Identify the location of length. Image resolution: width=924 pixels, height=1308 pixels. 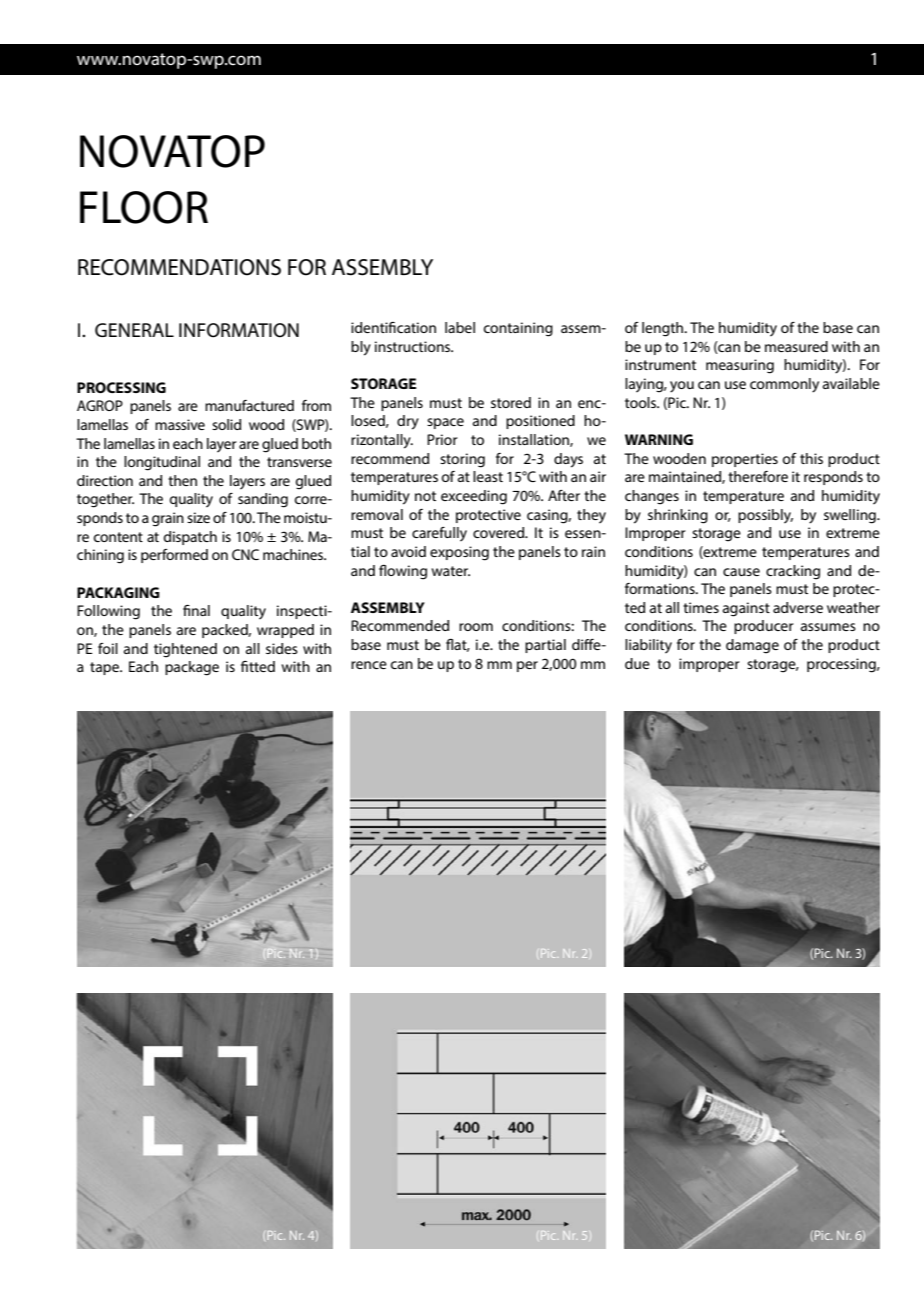
(664, 329).
